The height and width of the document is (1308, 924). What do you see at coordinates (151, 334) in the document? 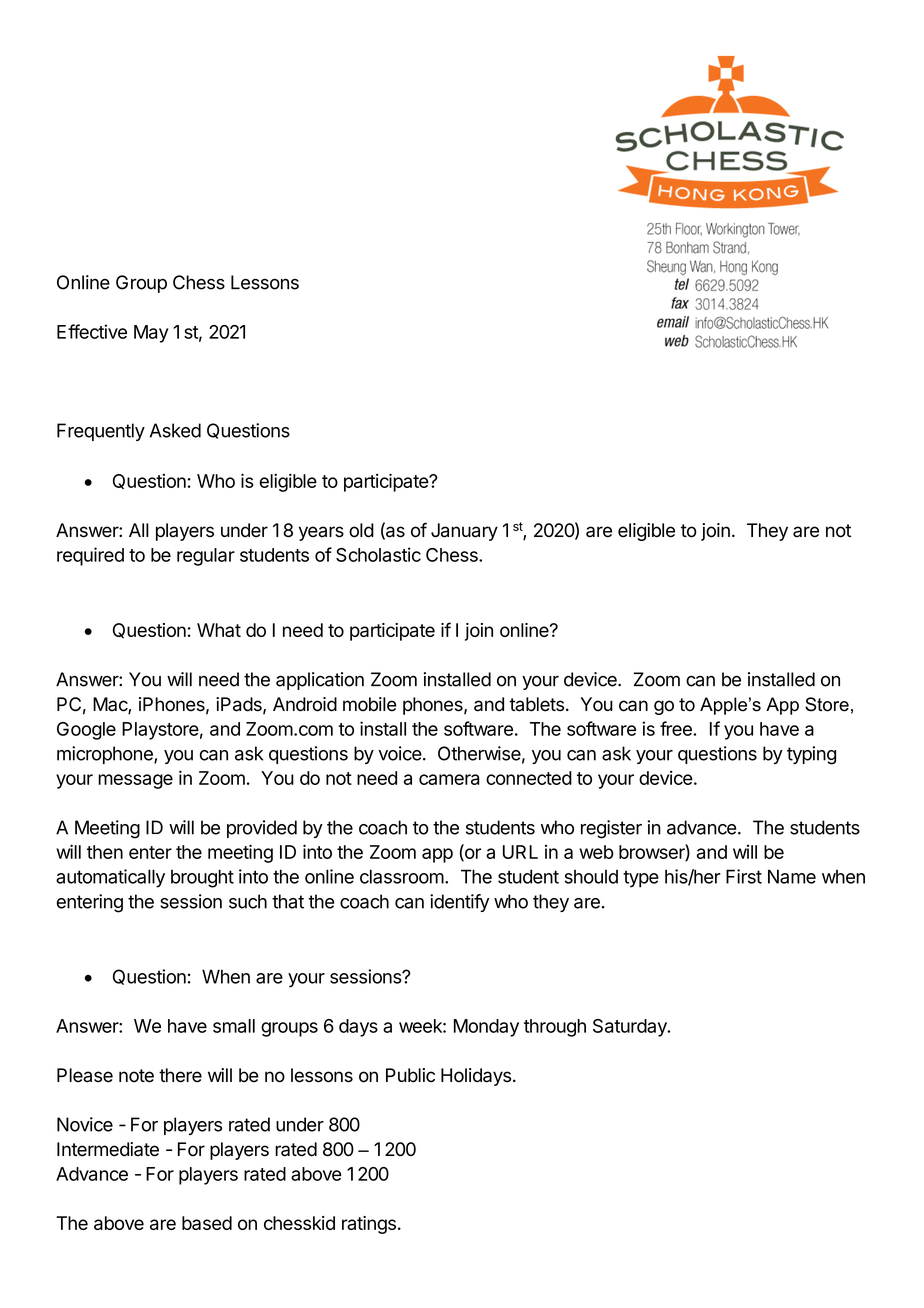
I see `May` at bounding box center [151, 334].
